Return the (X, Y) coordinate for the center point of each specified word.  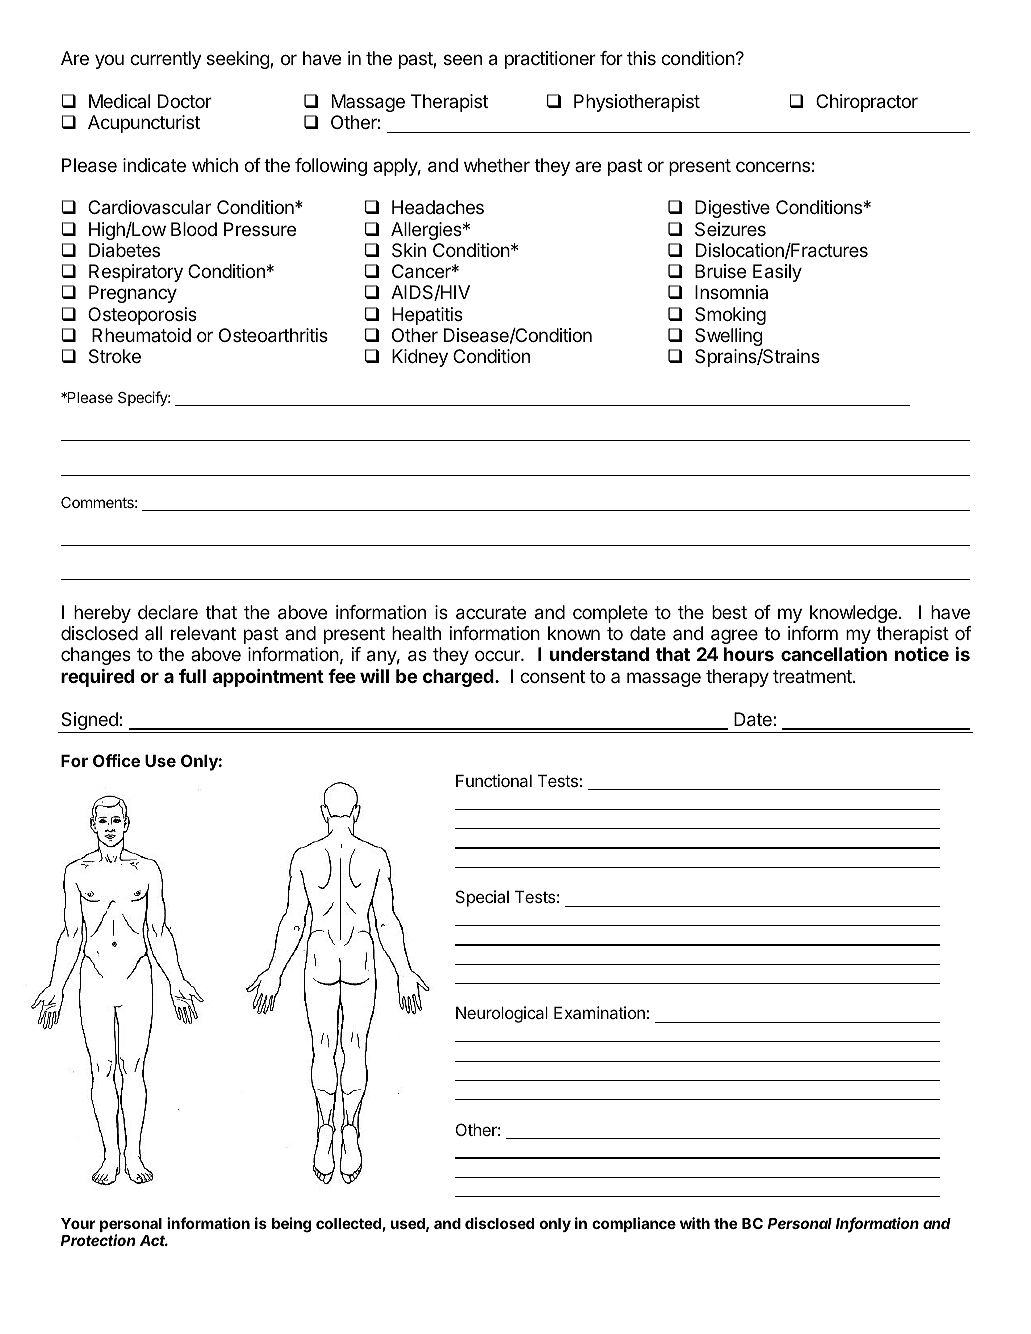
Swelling (729, 337)
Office (116, 760)
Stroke (115, 356)
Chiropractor (867, 103)
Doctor (185, 101)
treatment (813, 676)
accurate (491, 613)
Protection (98, 1240)
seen (463, 59)
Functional (494, 780)
